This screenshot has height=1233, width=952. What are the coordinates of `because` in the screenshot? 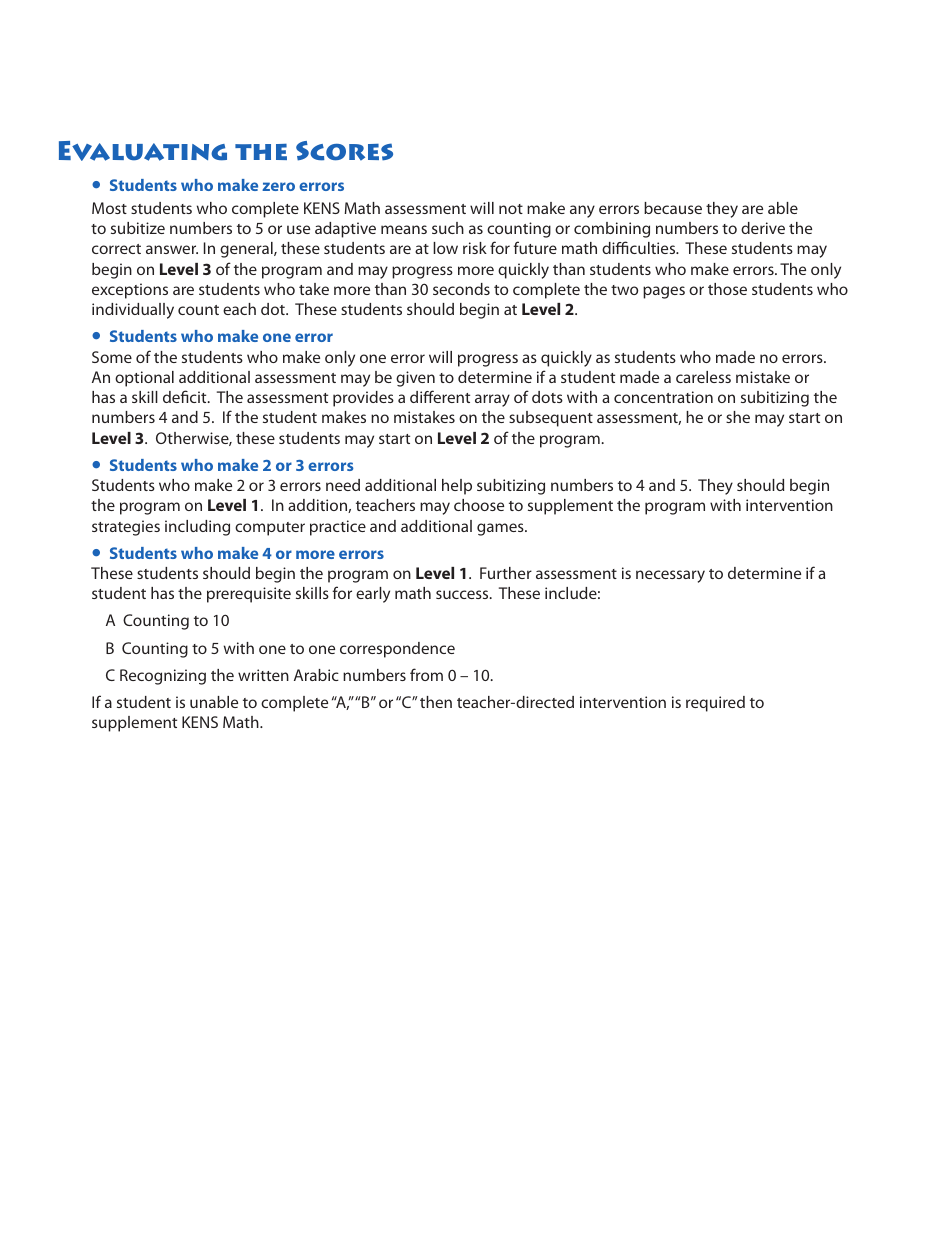 It's located at (673, 208).
